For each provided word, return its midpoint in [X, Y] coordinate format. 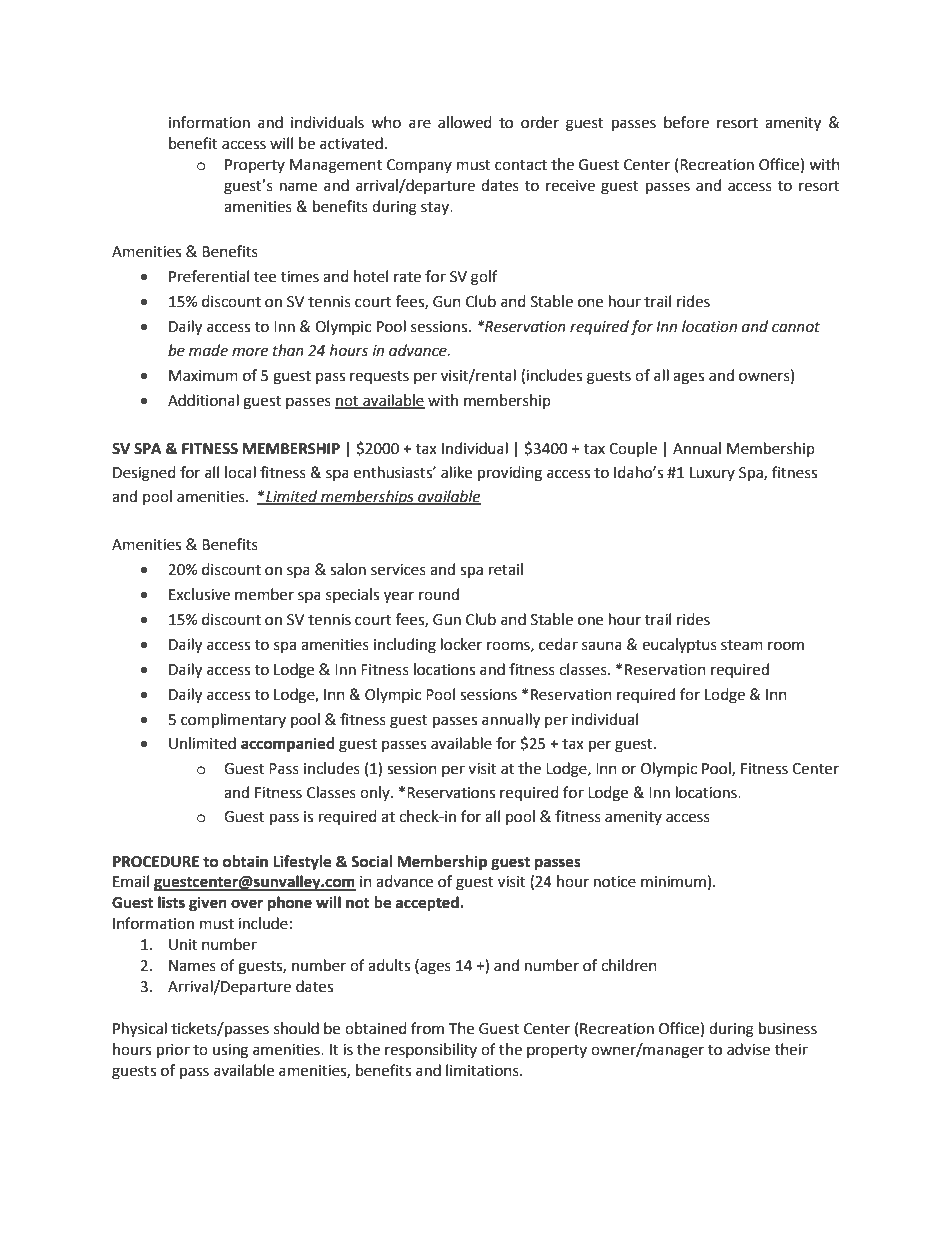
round [439, 594]
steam [742, 645]
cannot [796, 327]
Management [336, 166]
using [230, 1051]
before [686, 122]
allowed [465, 122]
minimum [673, 882]
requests [379, 377]
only [376, 793]
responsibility [431, 1050]
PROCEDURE [156, 862]
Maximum [203, 376]
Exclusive [199, 594]
